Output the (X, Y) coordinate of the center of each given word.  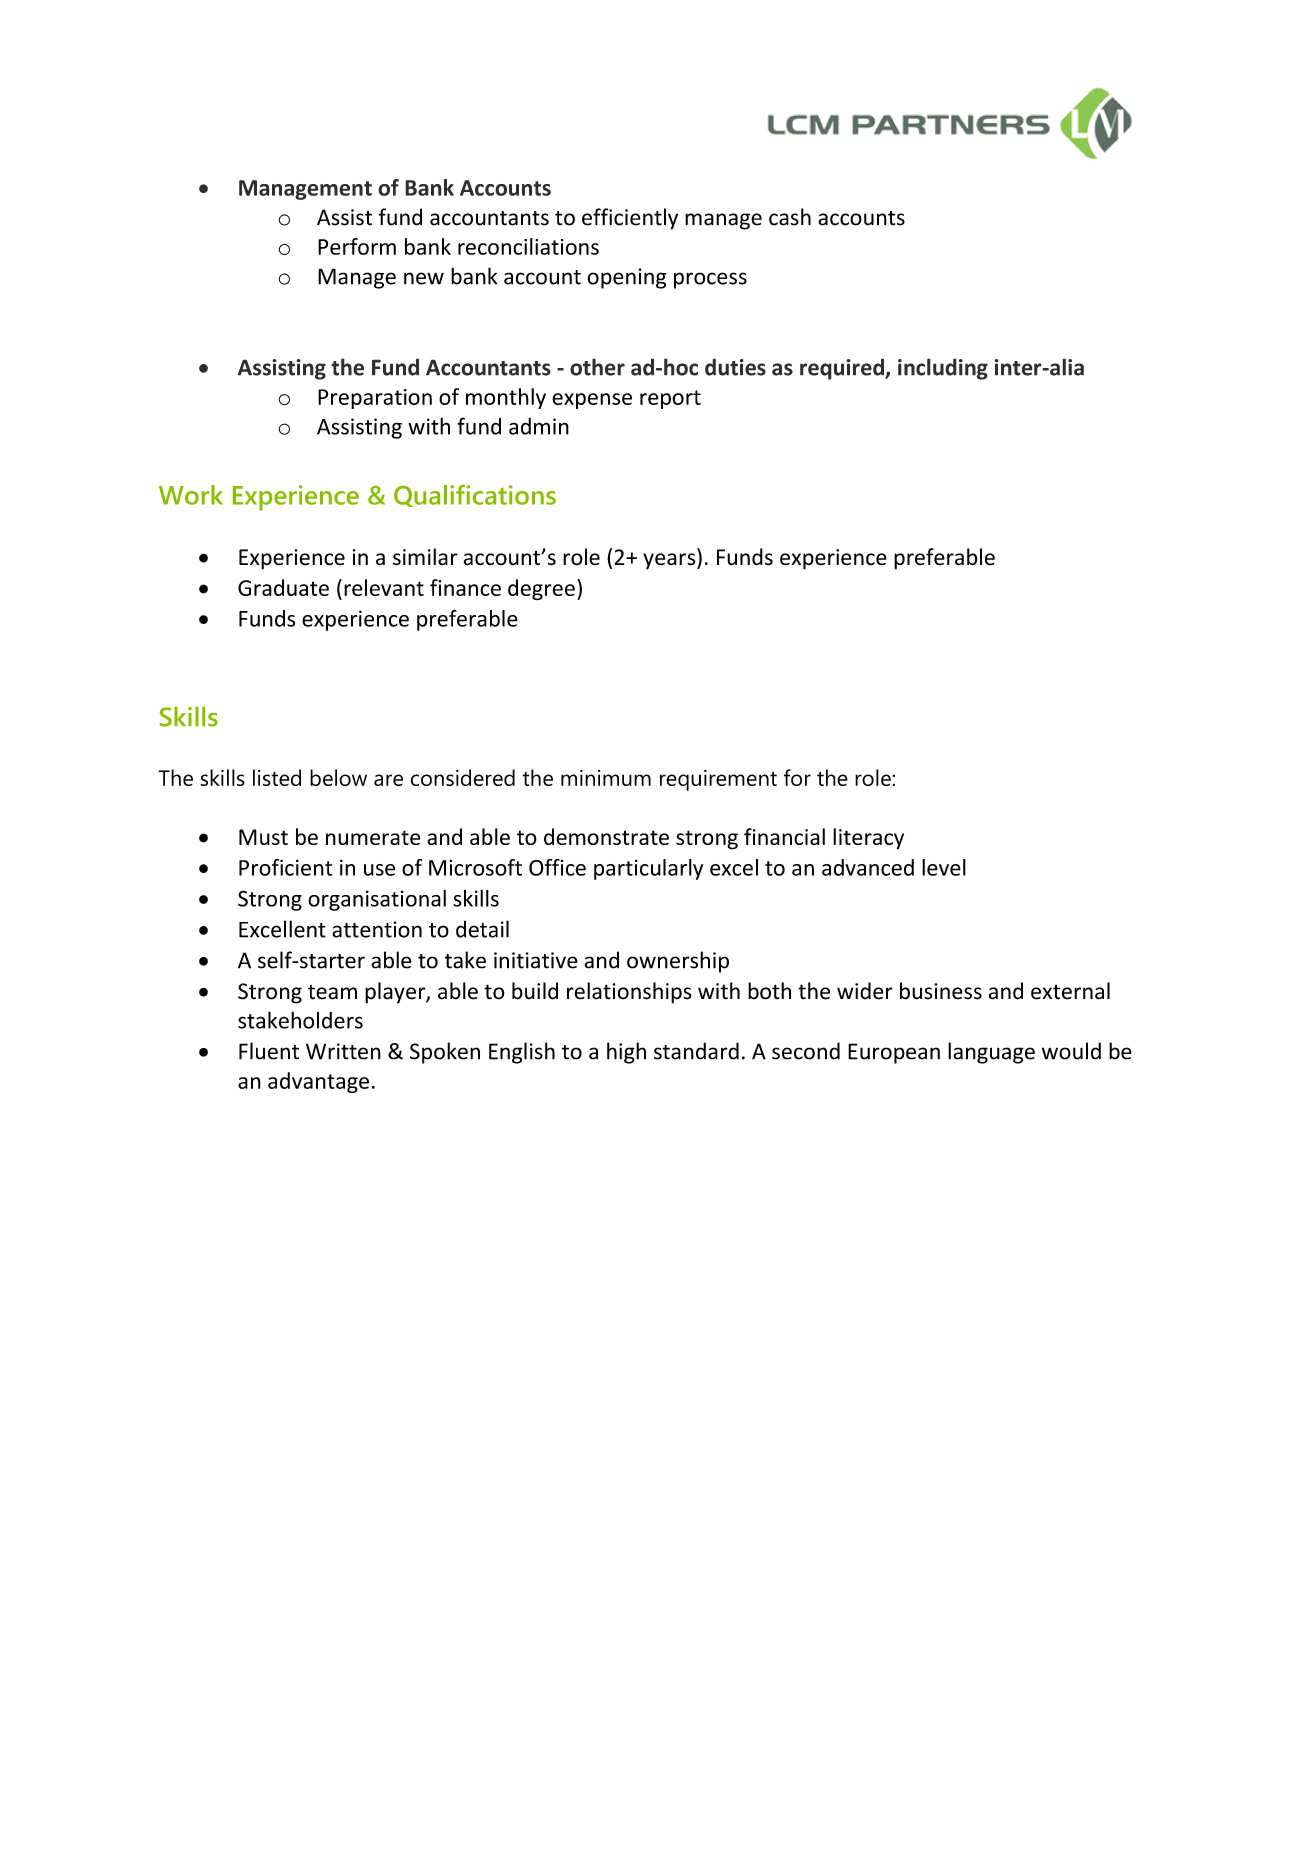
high (626, 1053)
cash (790, 217)
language (991, 1053)
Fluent (269, 1051)
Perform (357, 246)
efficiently (630, 219)
